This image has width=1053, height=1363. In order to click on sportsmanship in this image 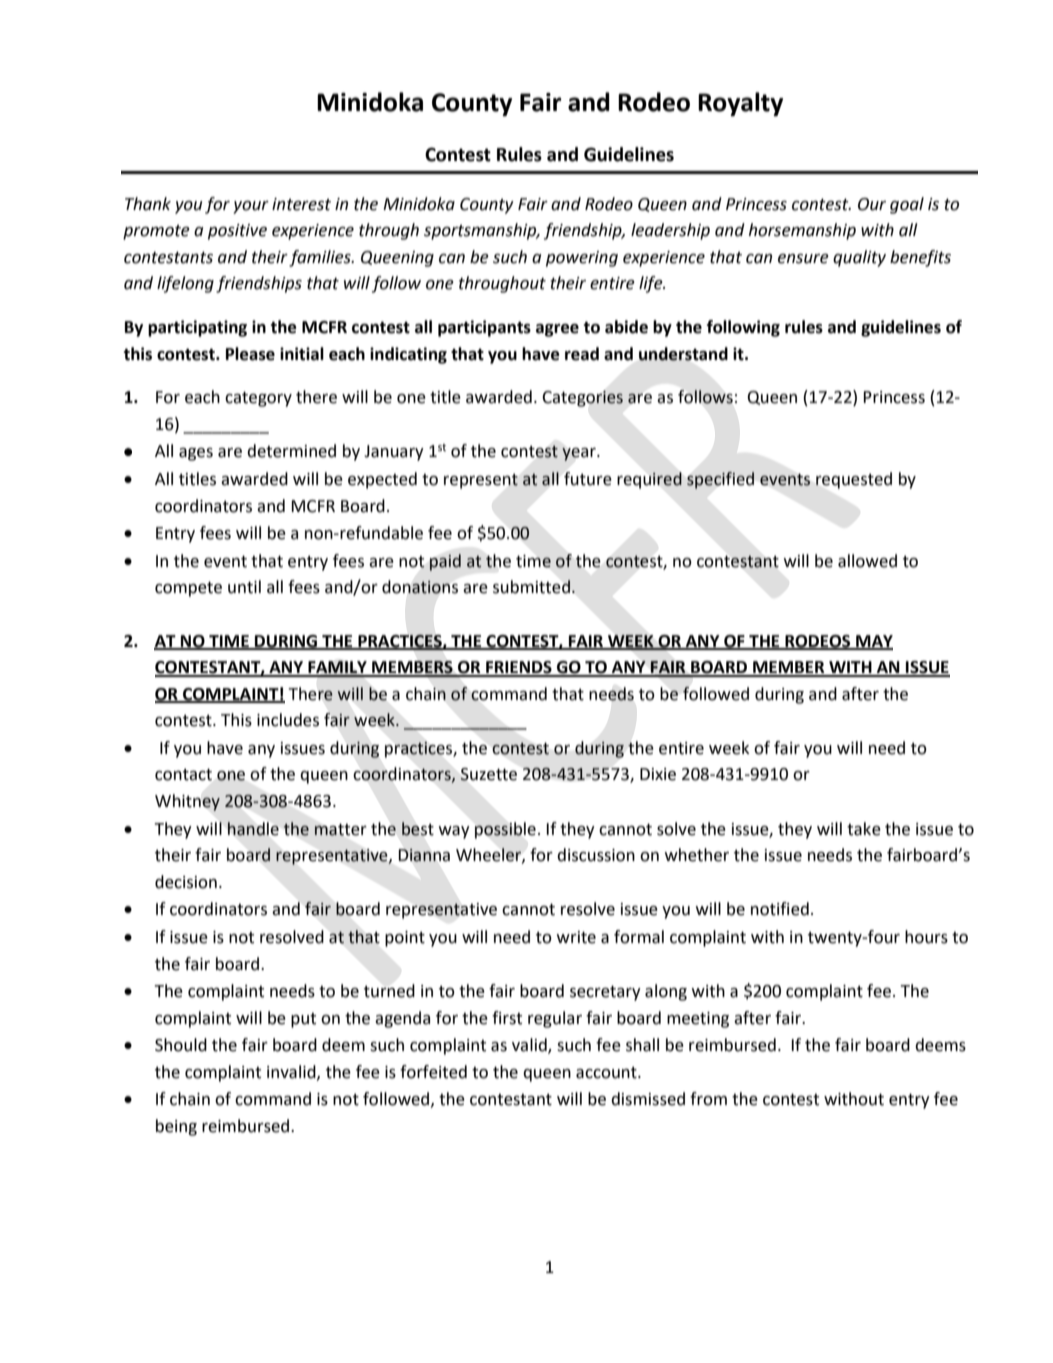, I will do `click(481, 231)`.
